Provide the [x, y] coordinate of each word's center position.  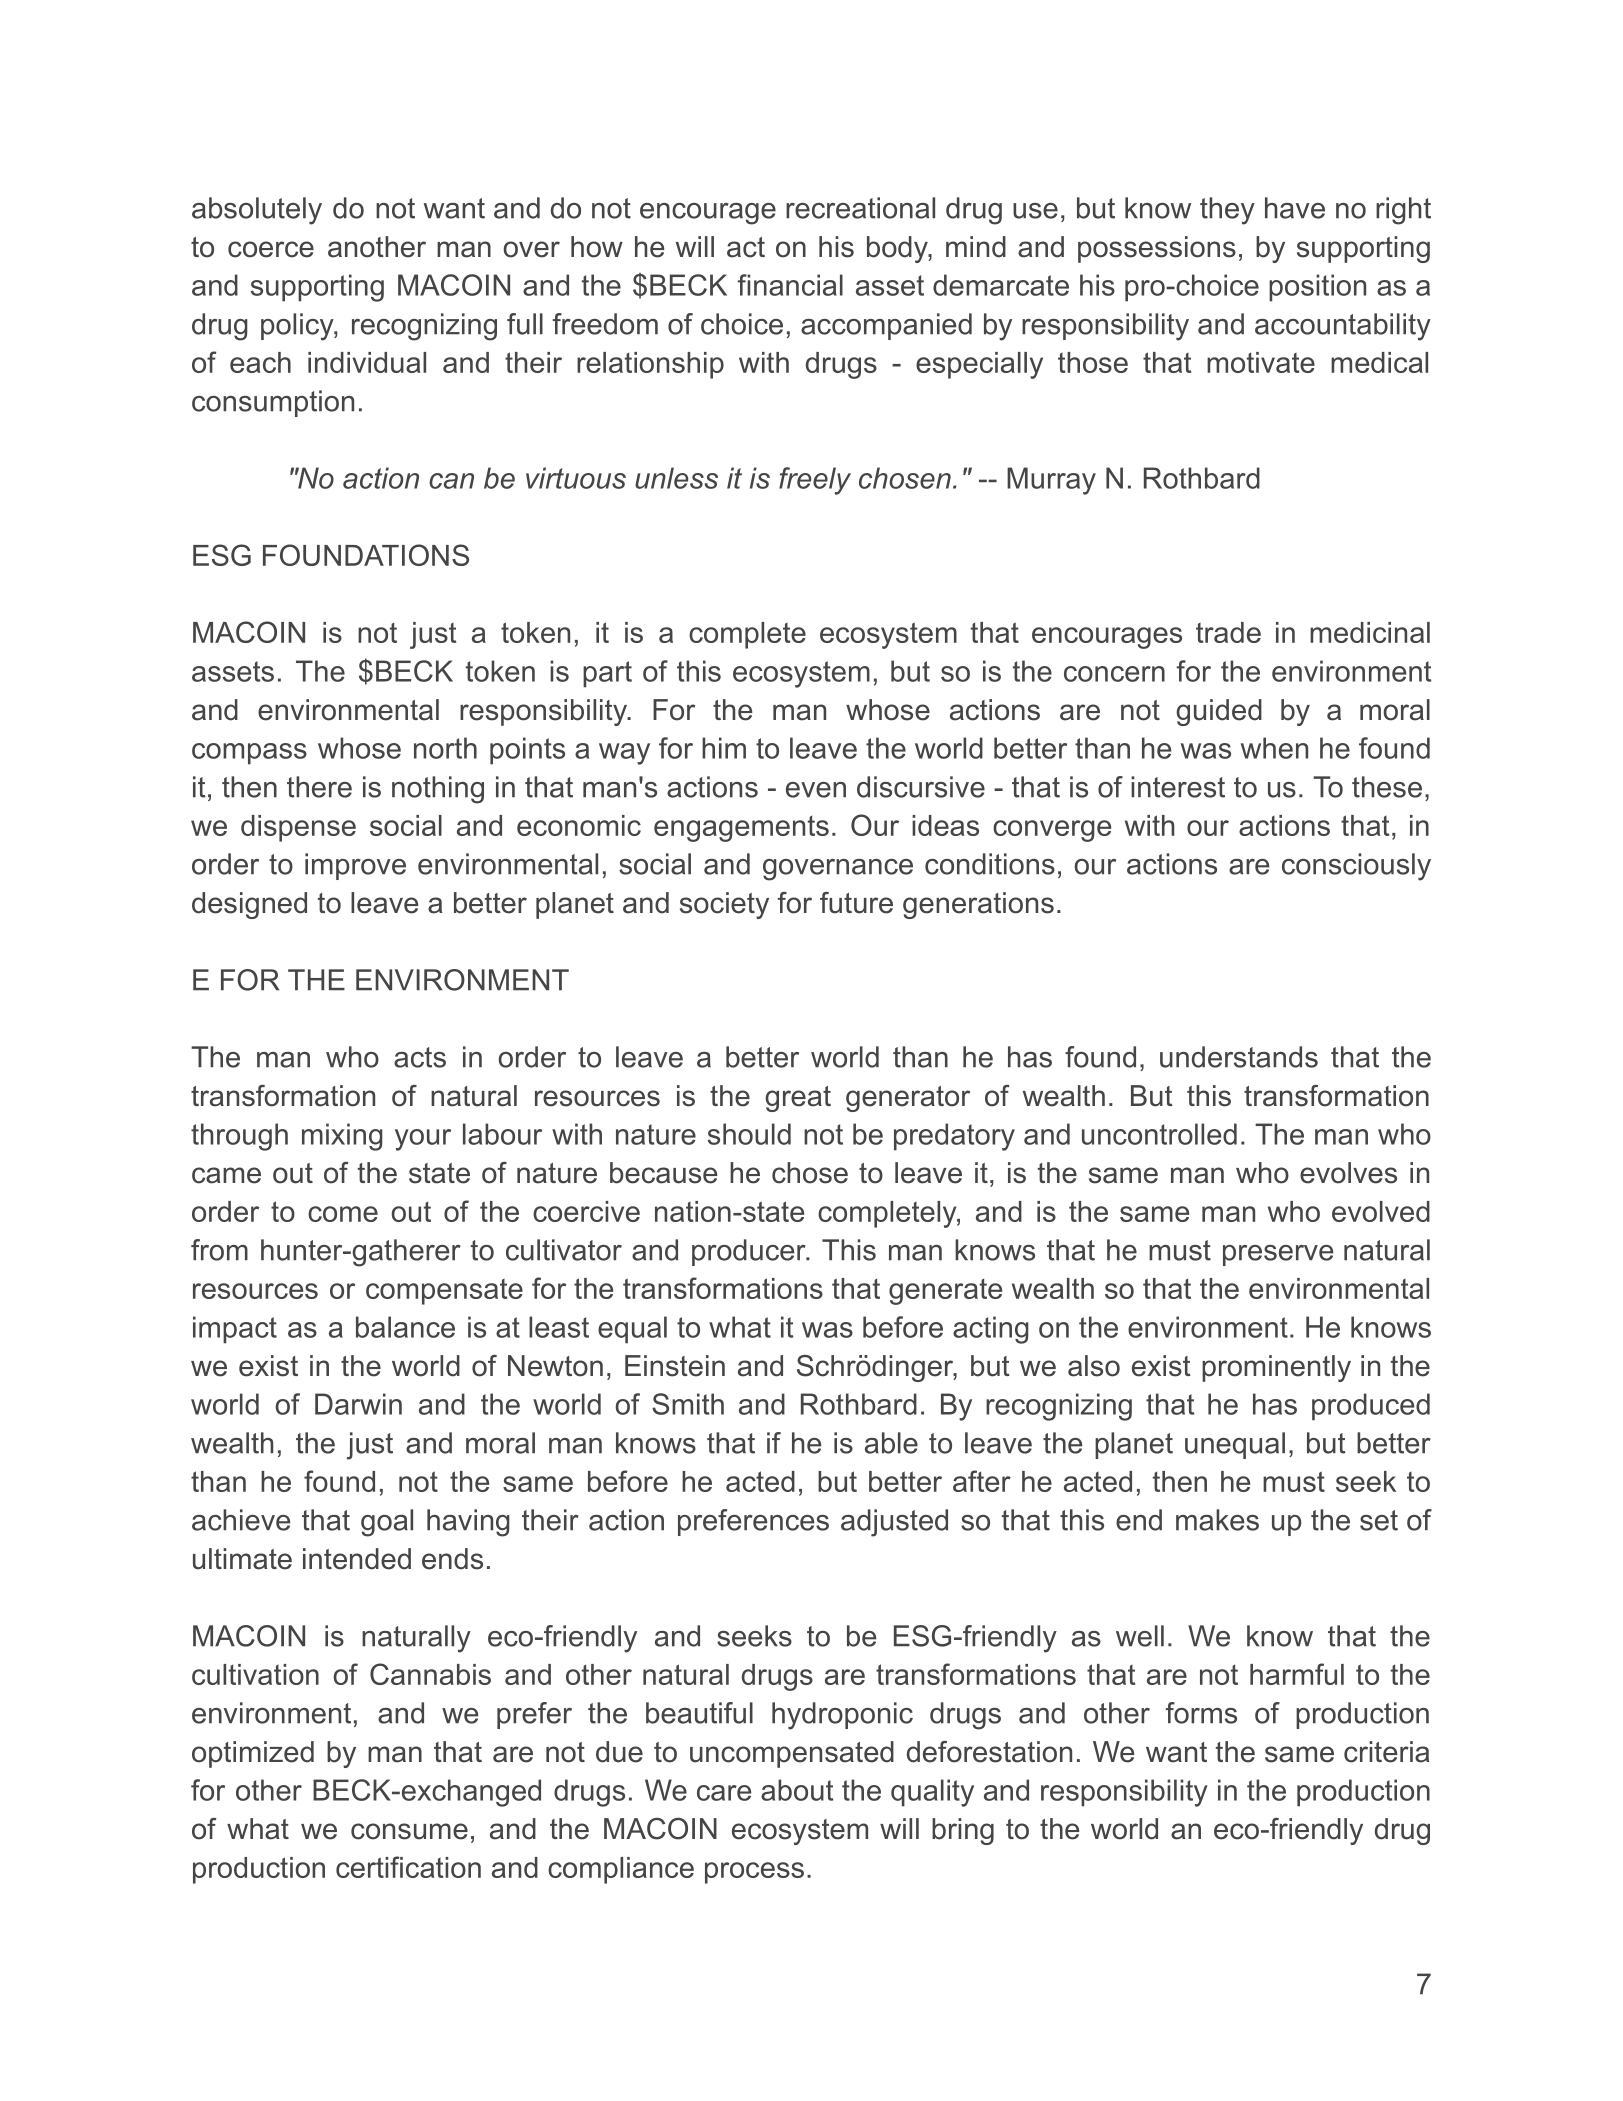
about [797, 1790]
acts [420, 1057]
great [798, 1099]
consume [409, 1831]
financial [790, 285]
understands [1239, 1057]
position [1317, 288]
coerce [271, 249]
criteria [1386, 1752]
